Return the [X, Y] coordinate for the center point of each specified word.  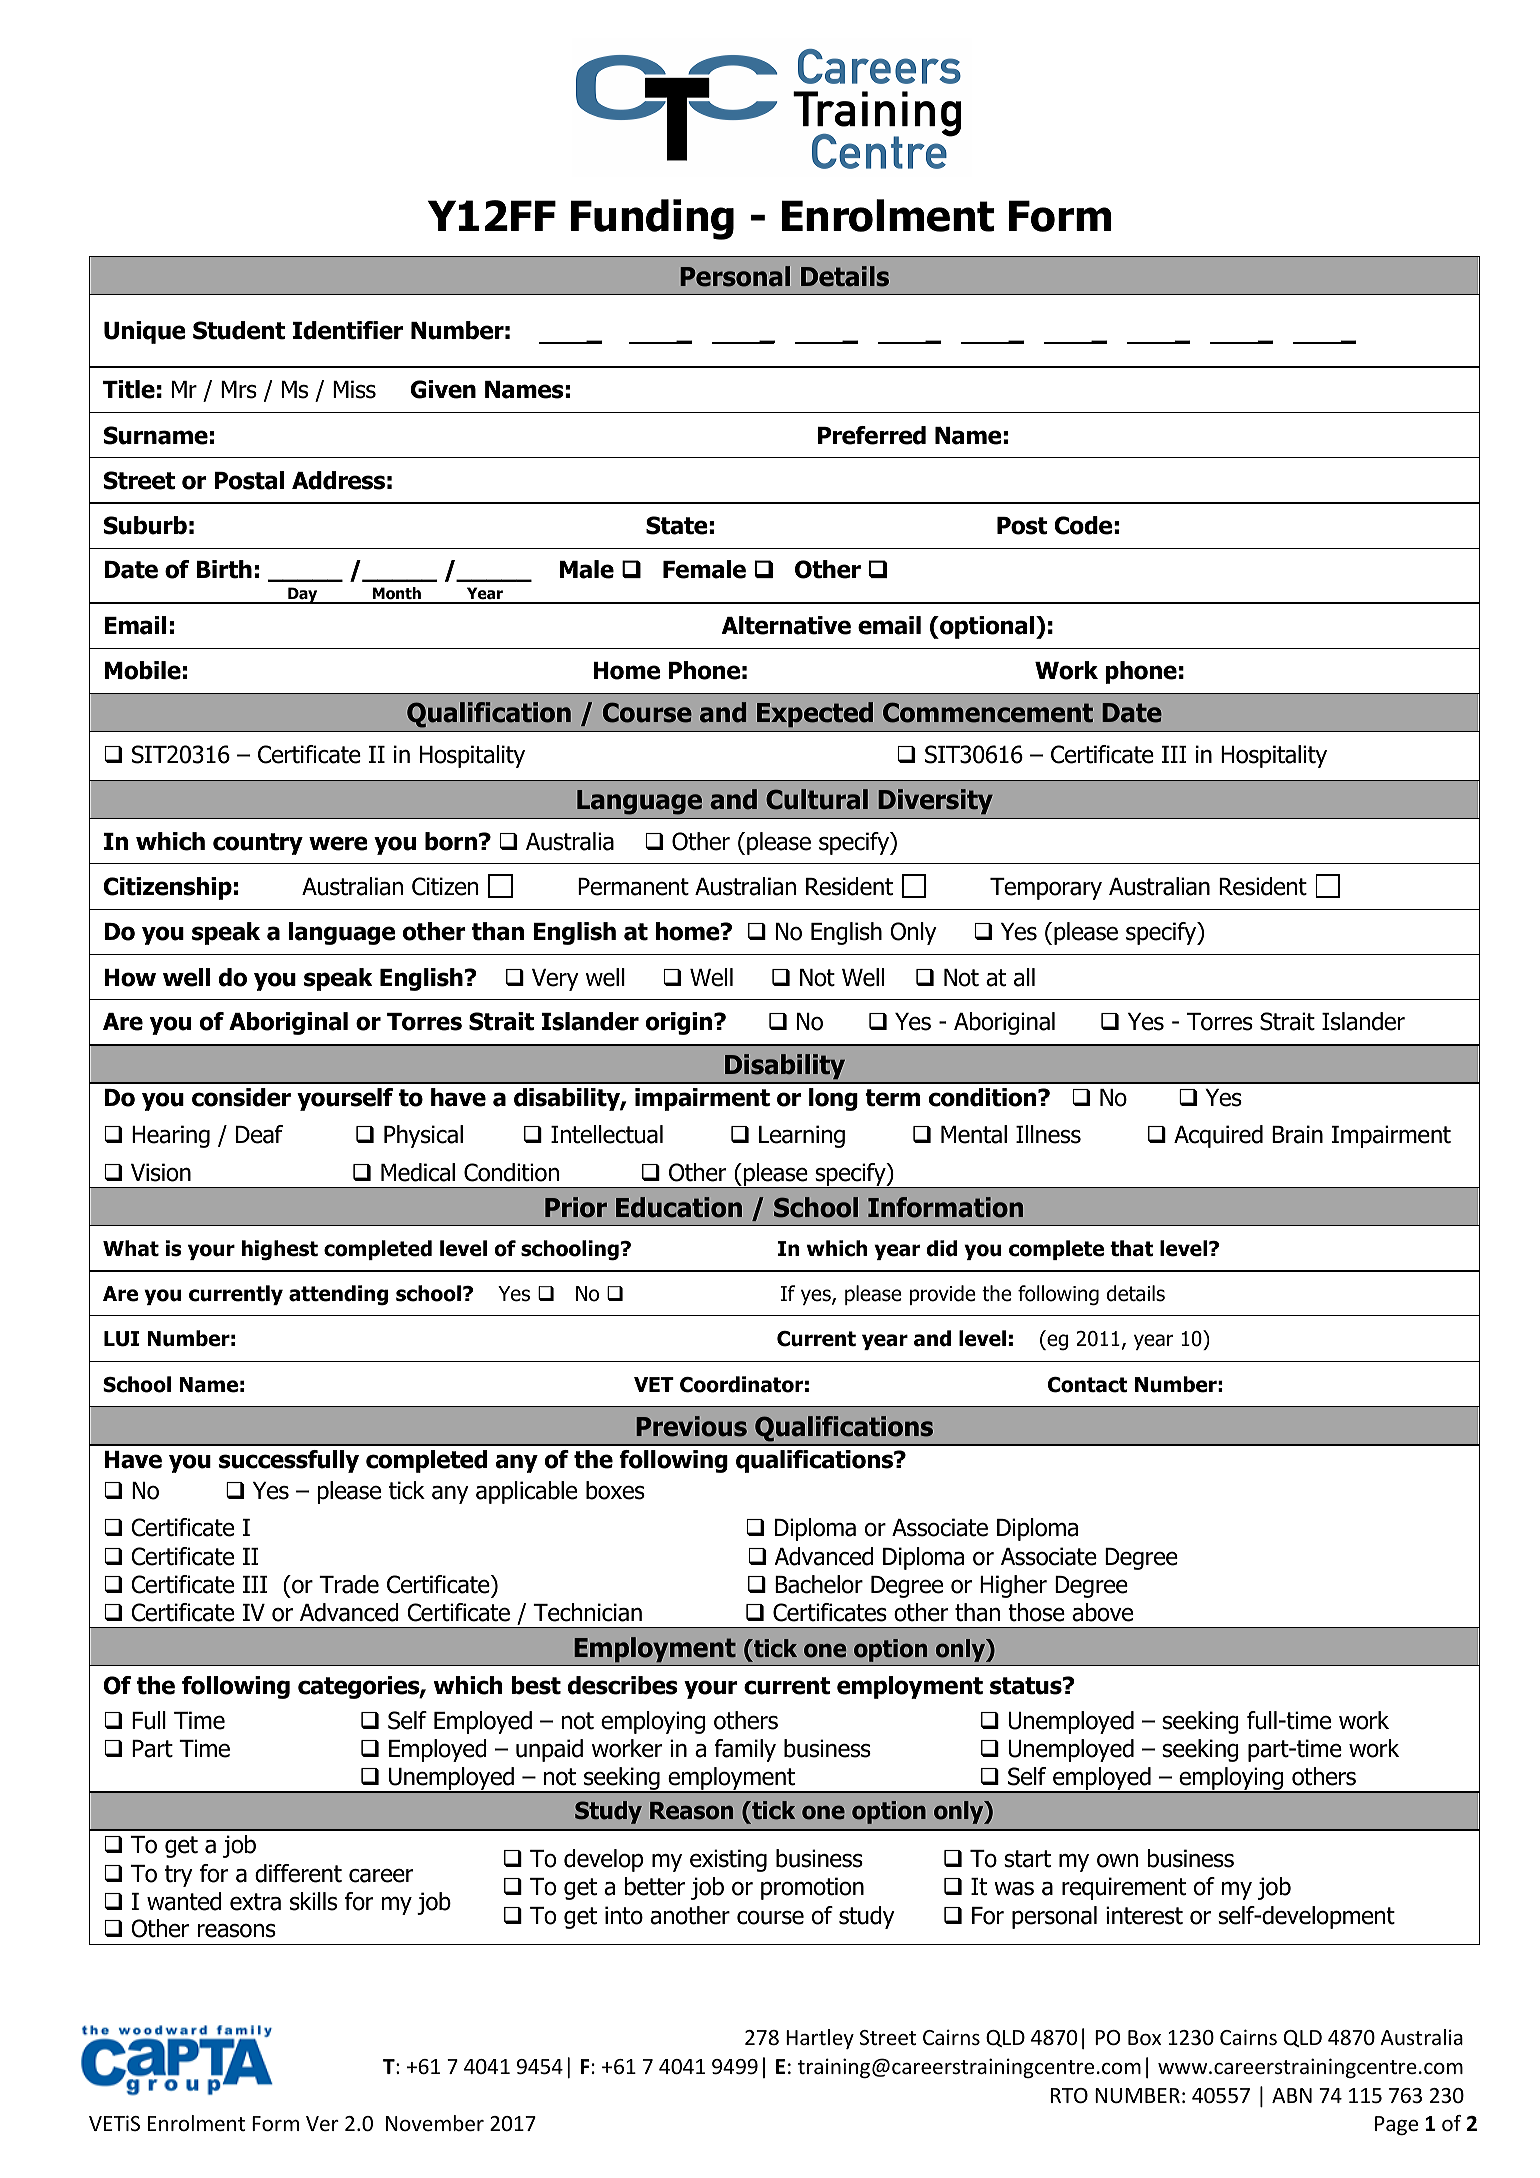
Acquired [1218, 1136]
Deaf [259, 1134]
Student [239, 330]
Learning [802, 1136]
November [435, 2123]
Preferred [872, 435]
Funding [652, 219]
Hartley [820, 2039]
